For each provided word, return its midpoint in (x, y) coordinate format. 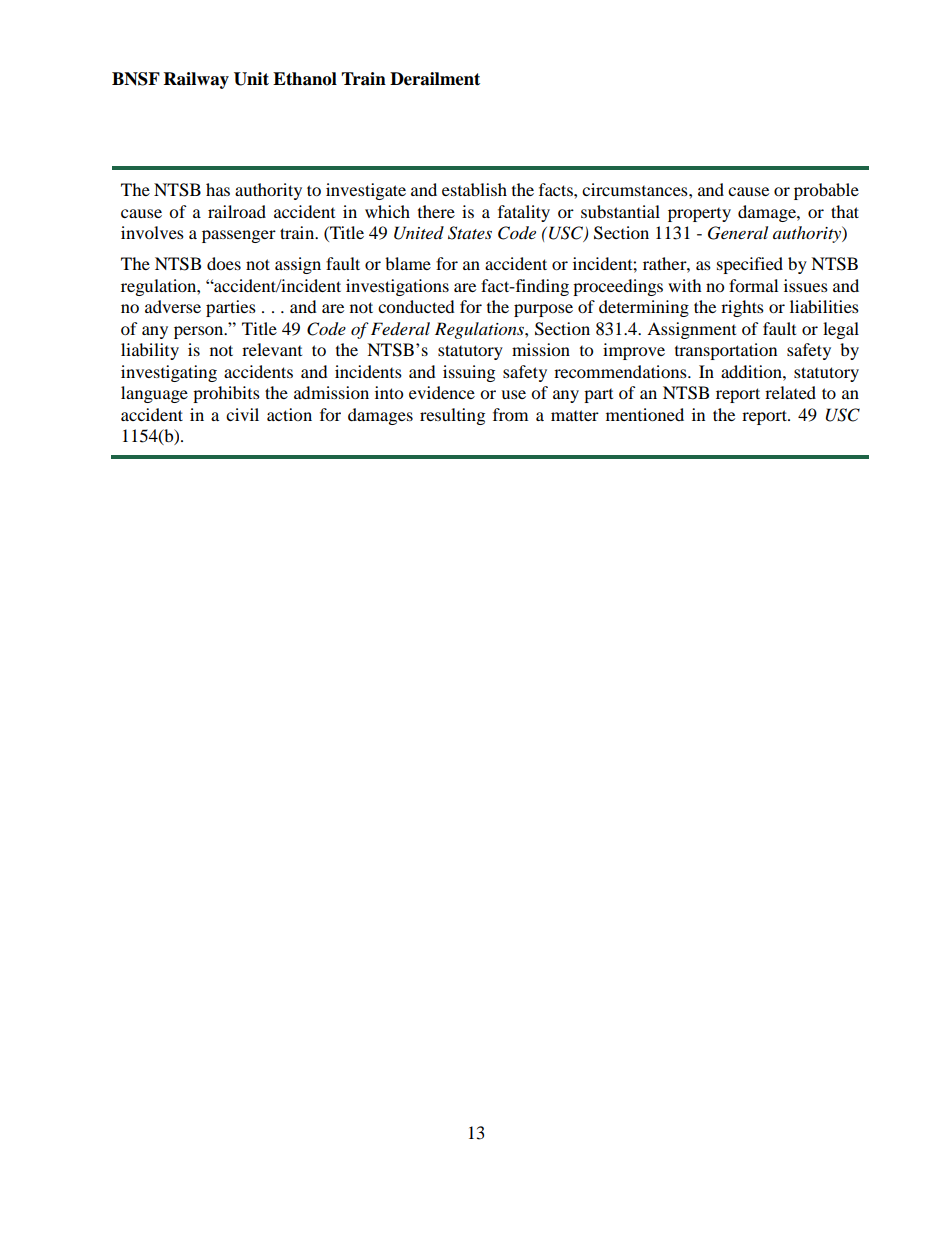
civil (242, 414)
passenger (239, 236)
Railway (196, 80)
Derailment (435, 79)
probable (826, 191)
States (470, 233)
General (738, 233)
